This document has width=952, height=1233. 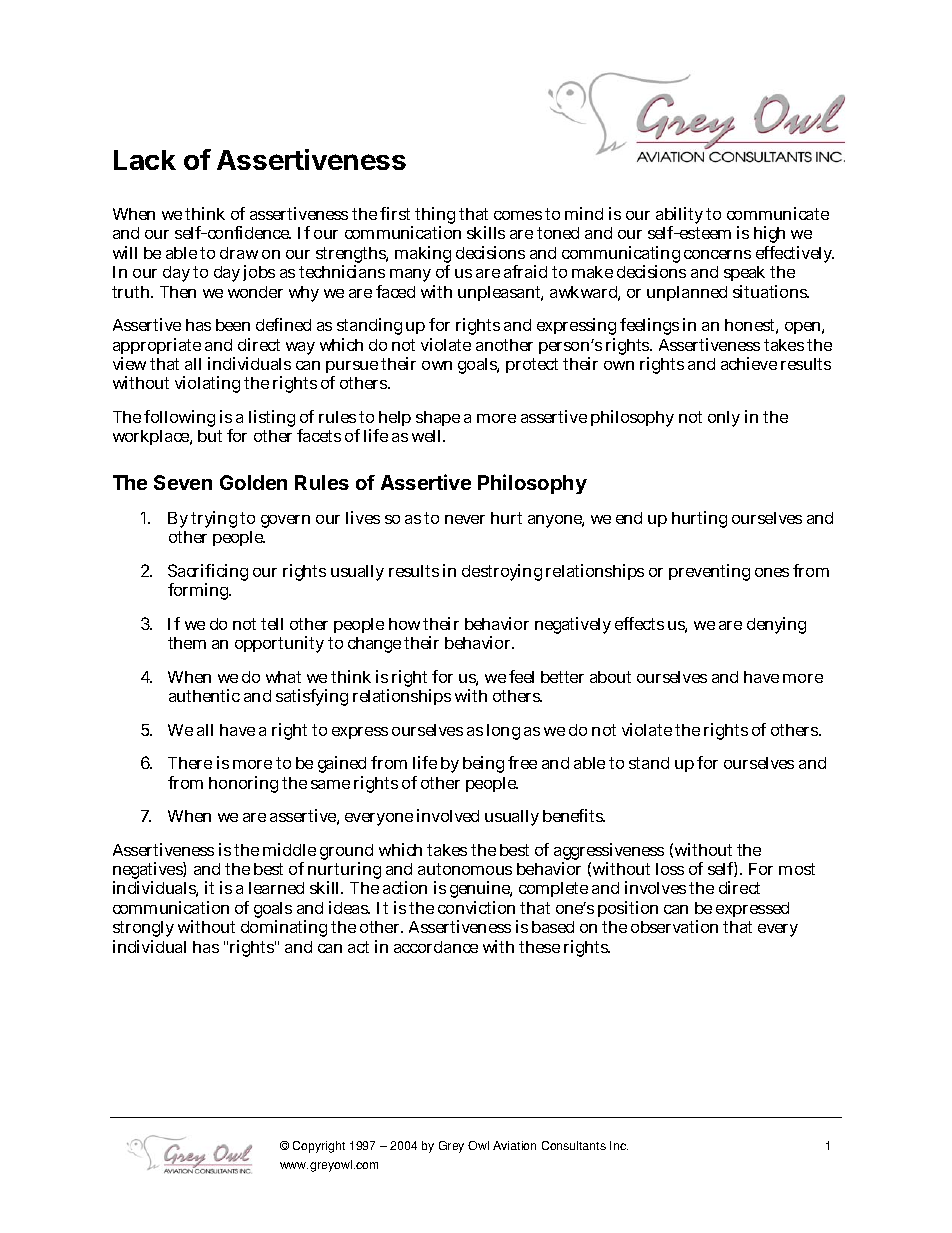 I want to click on involved, so click(x=448, y=815).
